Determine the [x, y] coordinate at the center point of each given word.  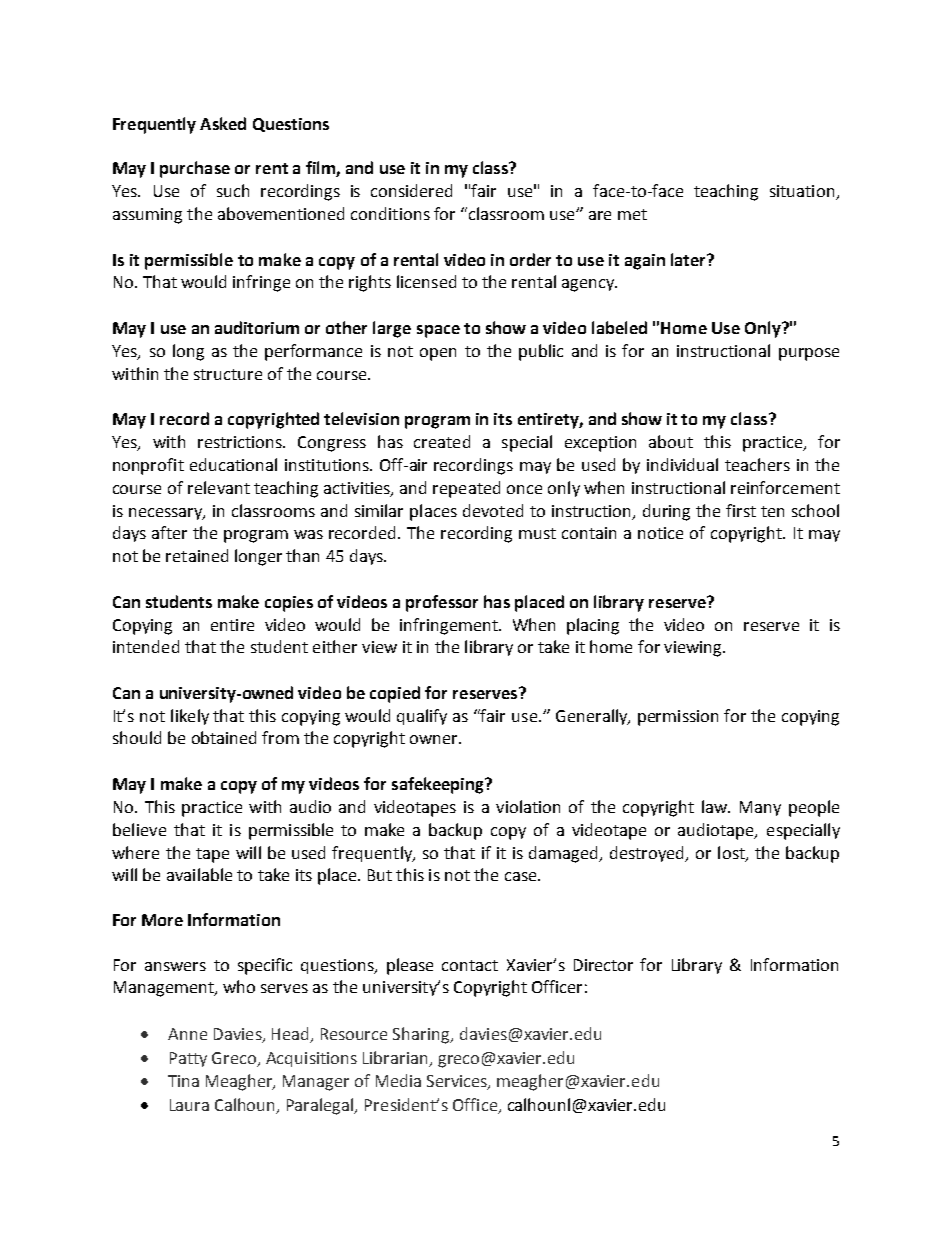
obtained [224, 737]
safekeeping [439, 785]
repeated [466, 489]
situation [803, 192]
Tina [183, 1081]
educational [233, 464]
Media [398, 1080]
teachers [757, 464]
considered [411, 190]
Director [603, 965]
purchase [195, 169]
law [715, 806]
